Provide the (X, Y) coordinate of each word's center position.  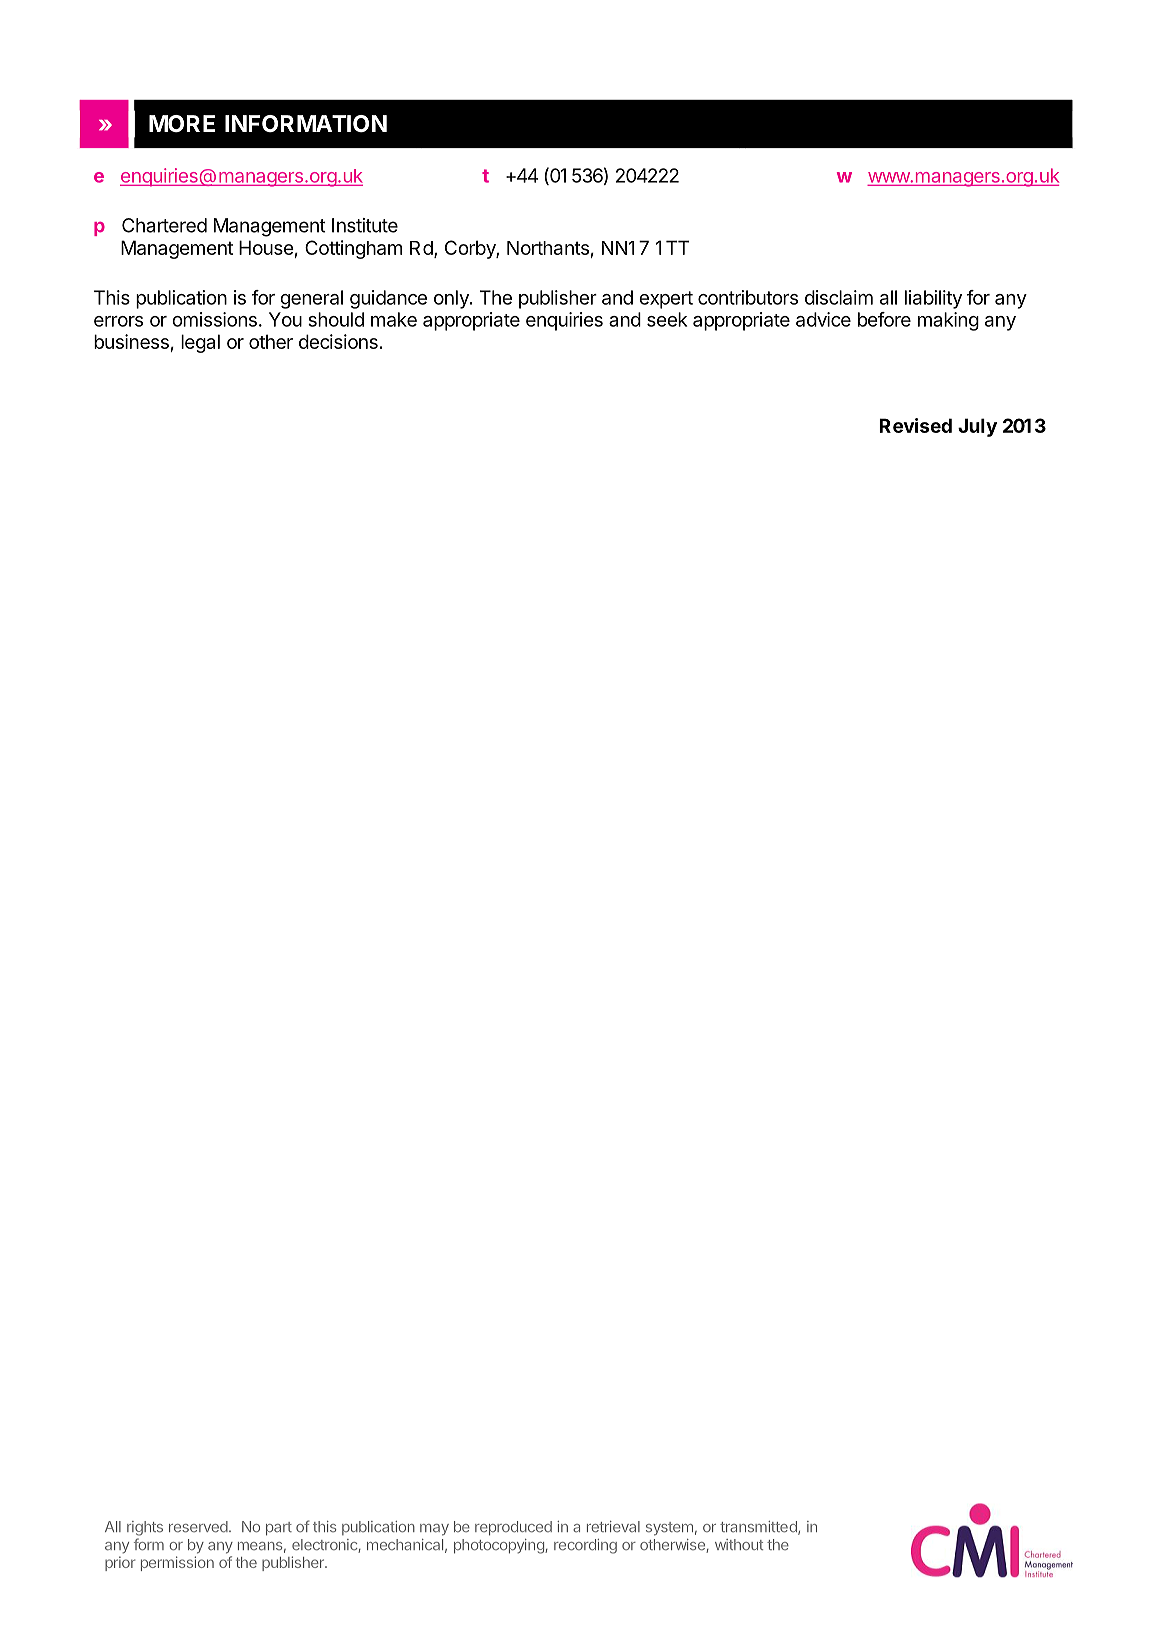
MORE (182, 123)
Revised (915, 425)
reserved (198, 1527)
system (669, 1529)
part (279, 1529)
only (452, 299)
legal (200, 343)
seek (667, 319)
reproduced (513, 1528)
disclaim (839, 297)
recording (585, 1546)
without (739, 1544)
